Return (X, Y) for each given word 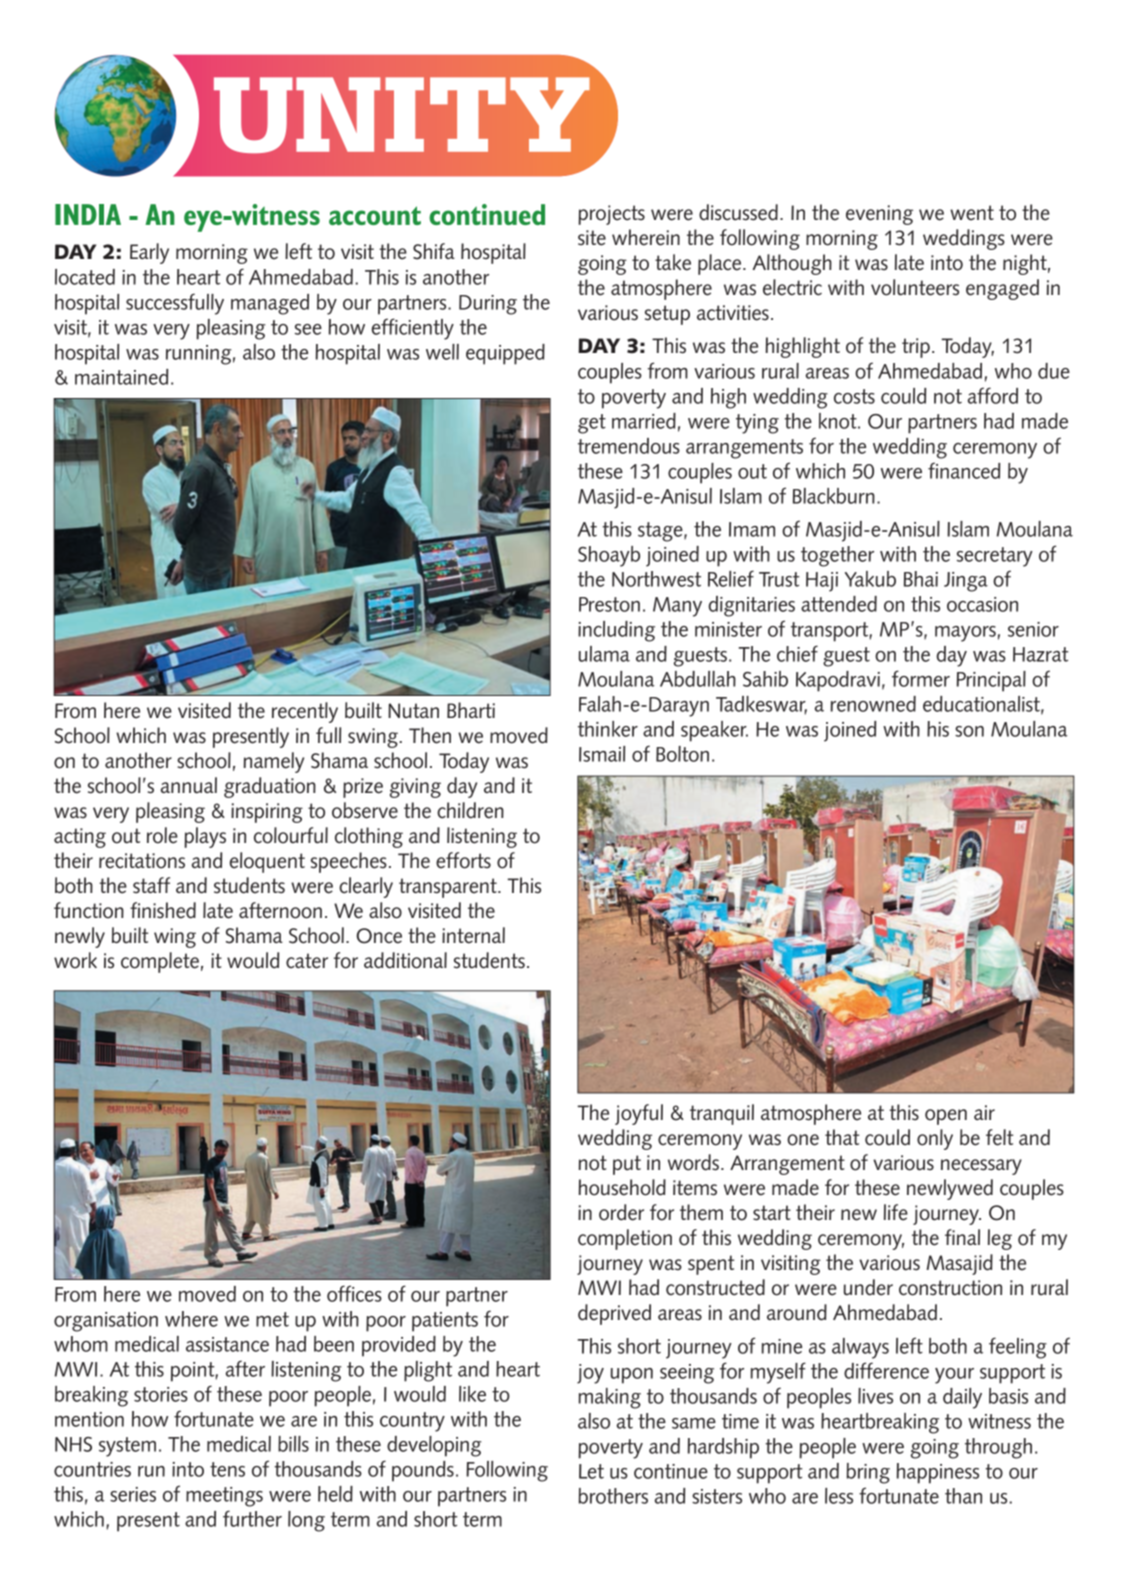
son (969, 731)
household (622, 1187)
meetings (224, 1497)
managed (270, 304)
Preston (609, 604)
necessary (981, 1167)
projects (611, 215)
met (272, 1319)
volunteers (915, 287)
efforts (463, 860)
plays (205, 837)
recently (305, 712)
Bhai (921, 579)
